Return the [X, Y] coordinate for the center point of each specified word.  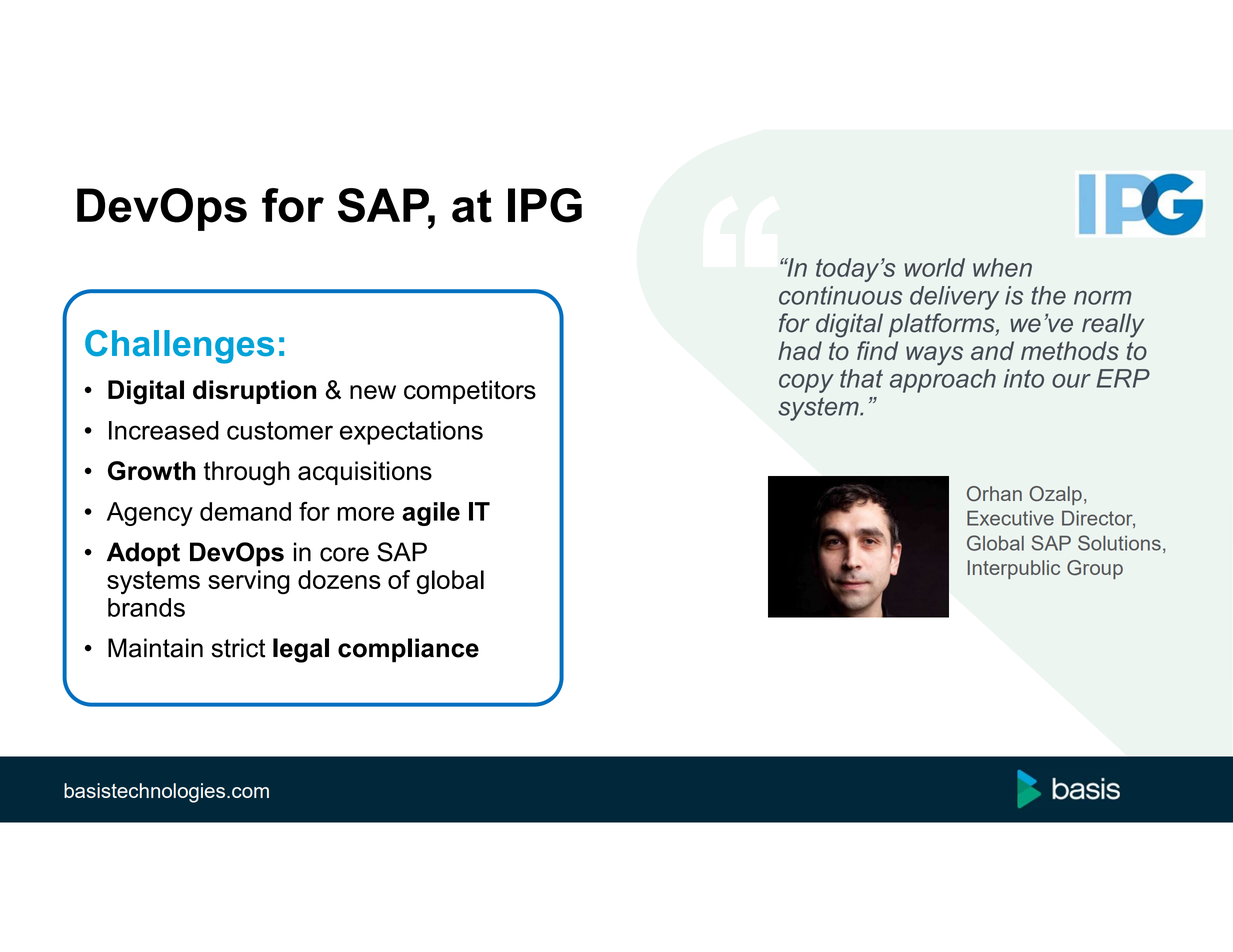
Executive [1010, 518]
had [800, 350]
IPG [545, 205]
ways [934, 356]
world [934, 267]
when [1002, 267]
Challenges [179, 347]
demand [245, 511]
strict [238, 648]
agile [431, 514]
